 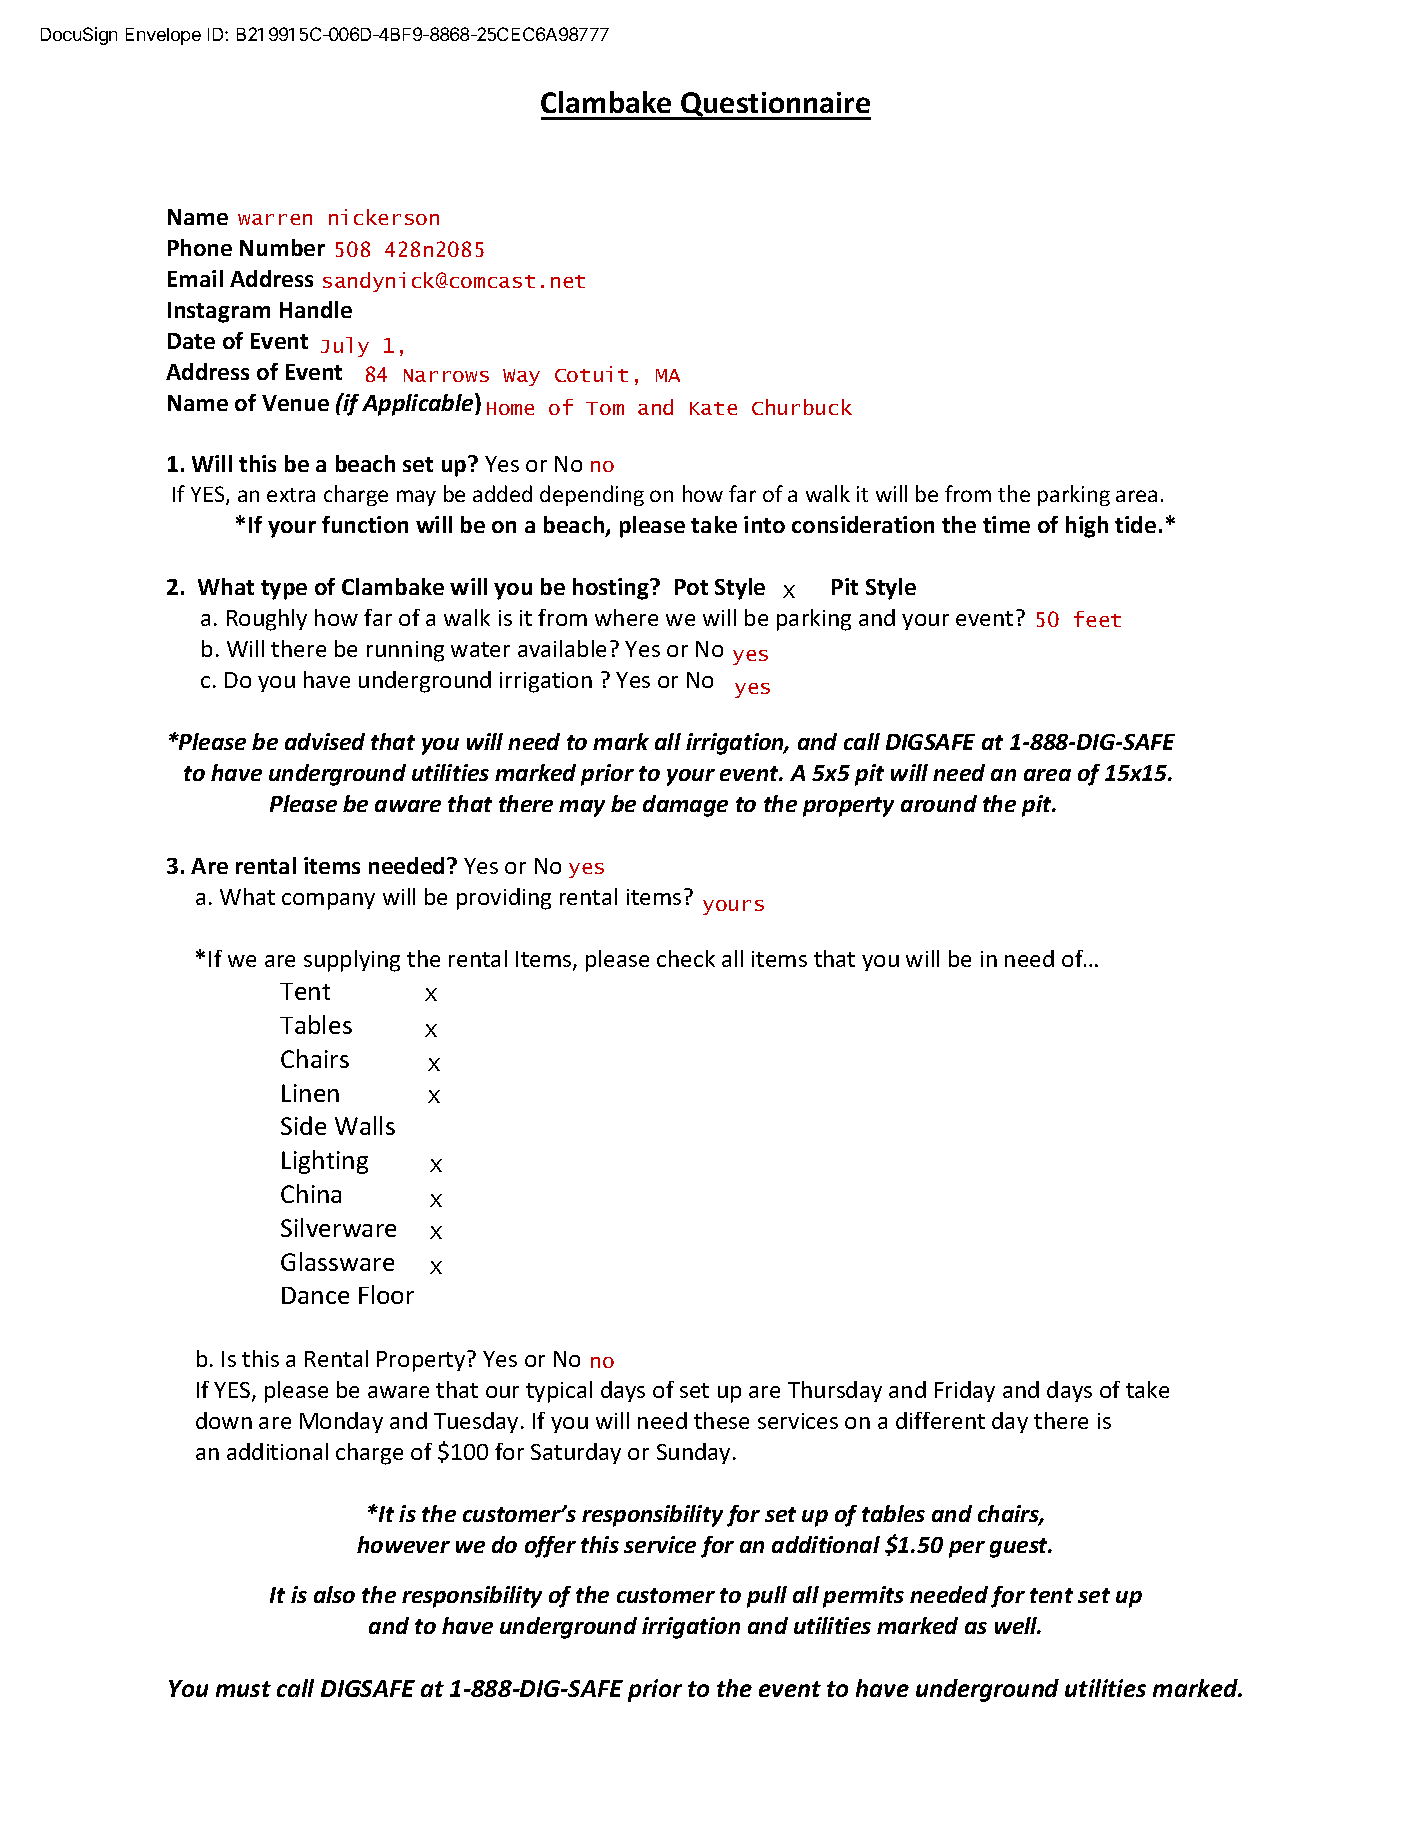 What do you see at coordinates (275, 219) in the page?
I see `warren` at bounding box center [275, 219].
